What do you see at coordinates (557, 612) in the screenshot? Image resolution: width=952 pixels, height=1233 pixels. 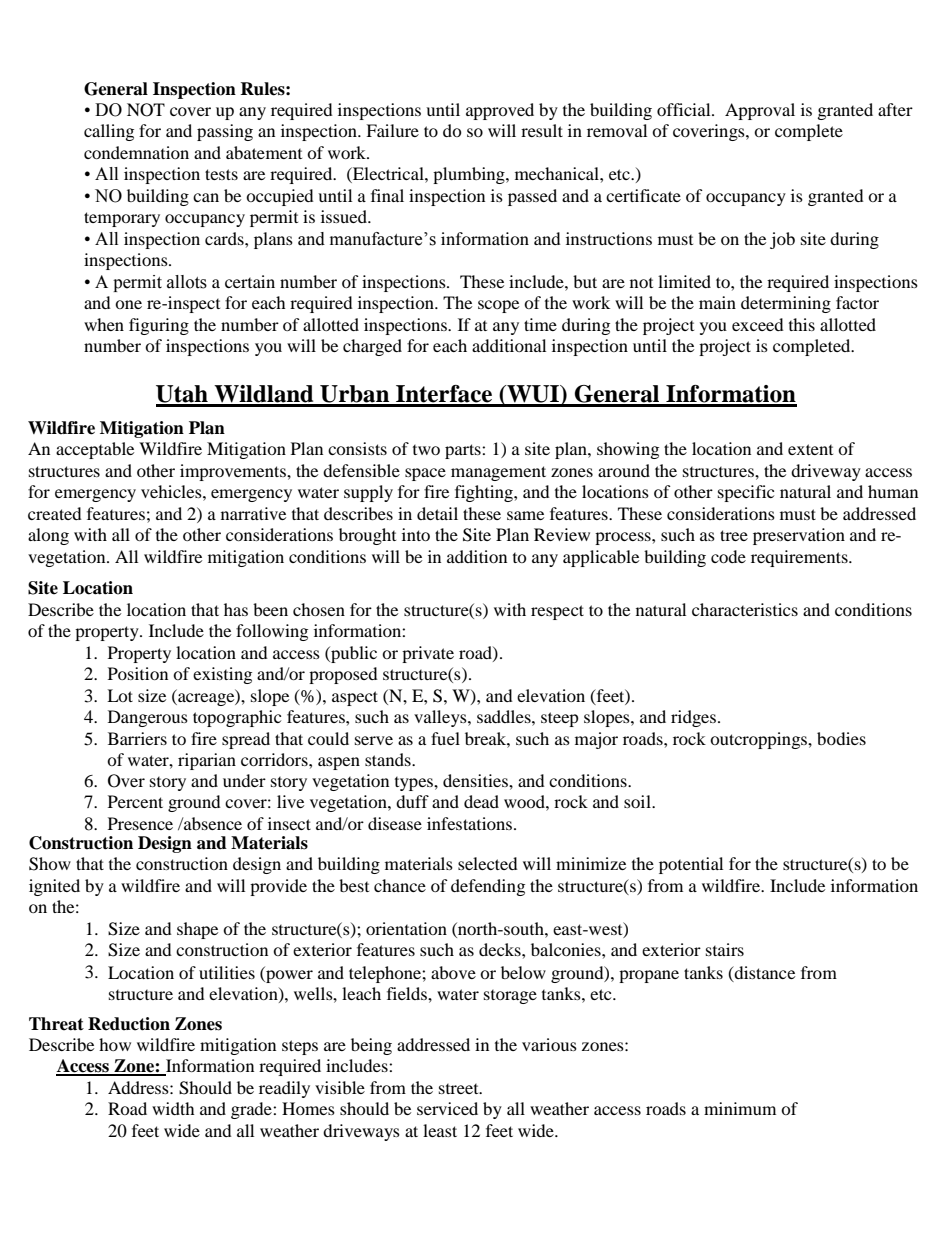 I see `respect` at bounding box center [557, 612].
